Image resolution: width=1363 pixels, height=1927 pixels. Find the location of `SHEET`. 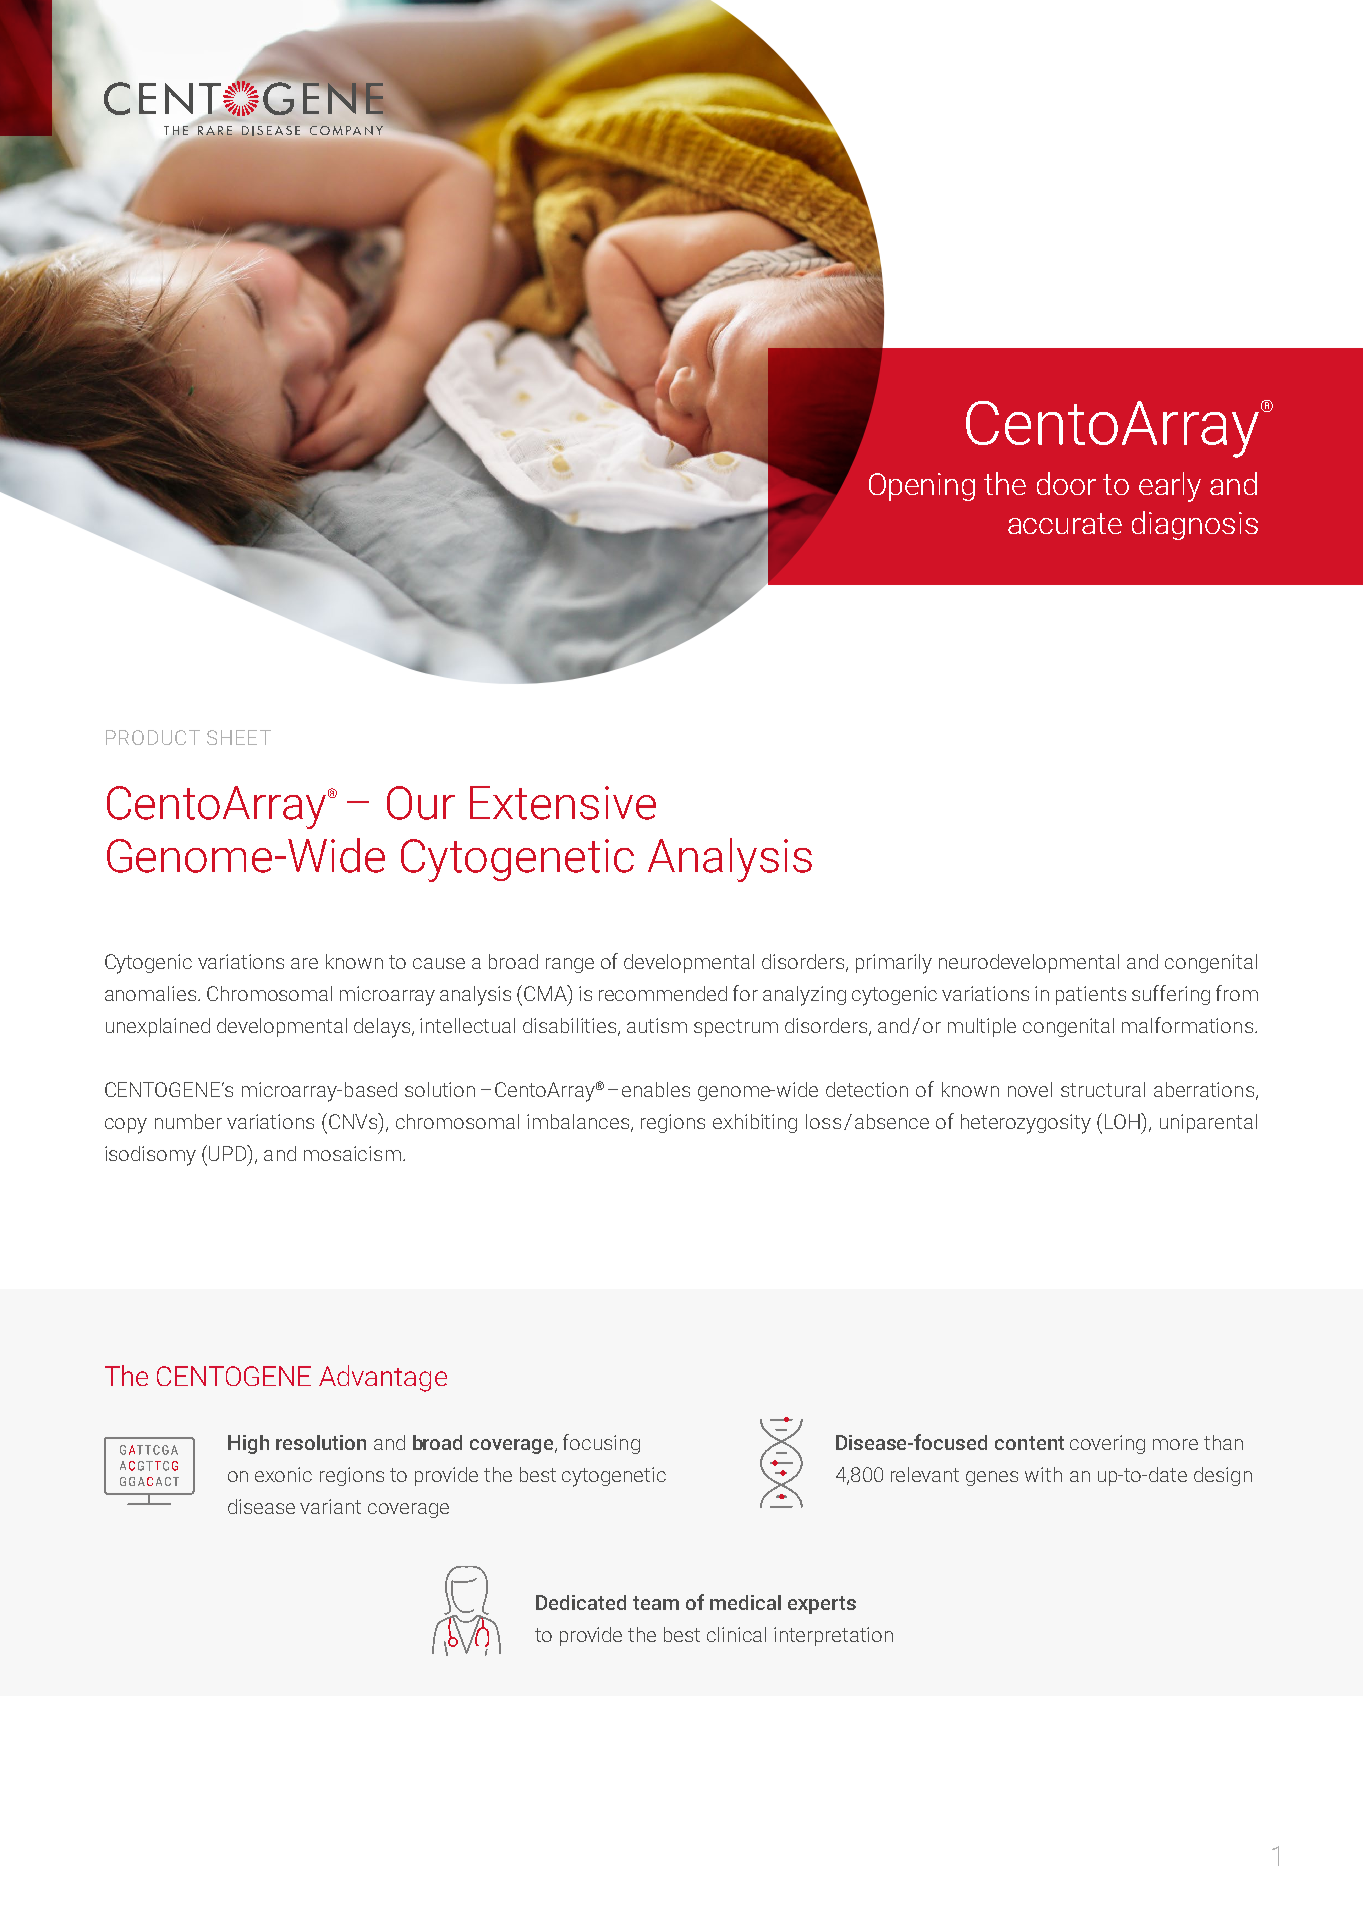

SHEET is located at coordinates (239, 737).
